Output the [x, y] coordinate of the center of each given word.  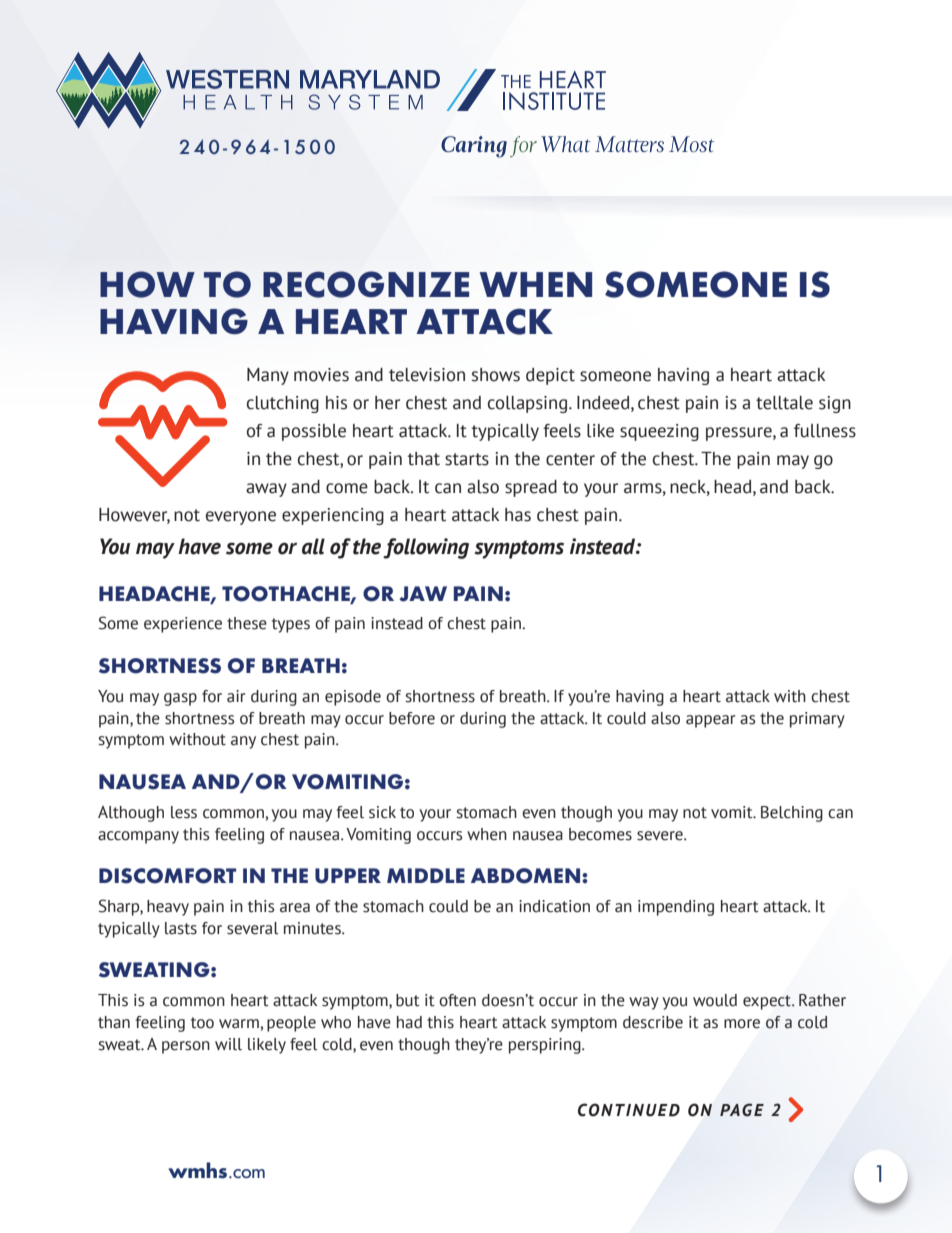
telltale [784, 403]
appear [711, 721]
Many [268, 376]
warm [240, 1024]
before [412, 718]
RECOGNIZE [366, 284]
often [457, 1000]
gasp [180, 699]
